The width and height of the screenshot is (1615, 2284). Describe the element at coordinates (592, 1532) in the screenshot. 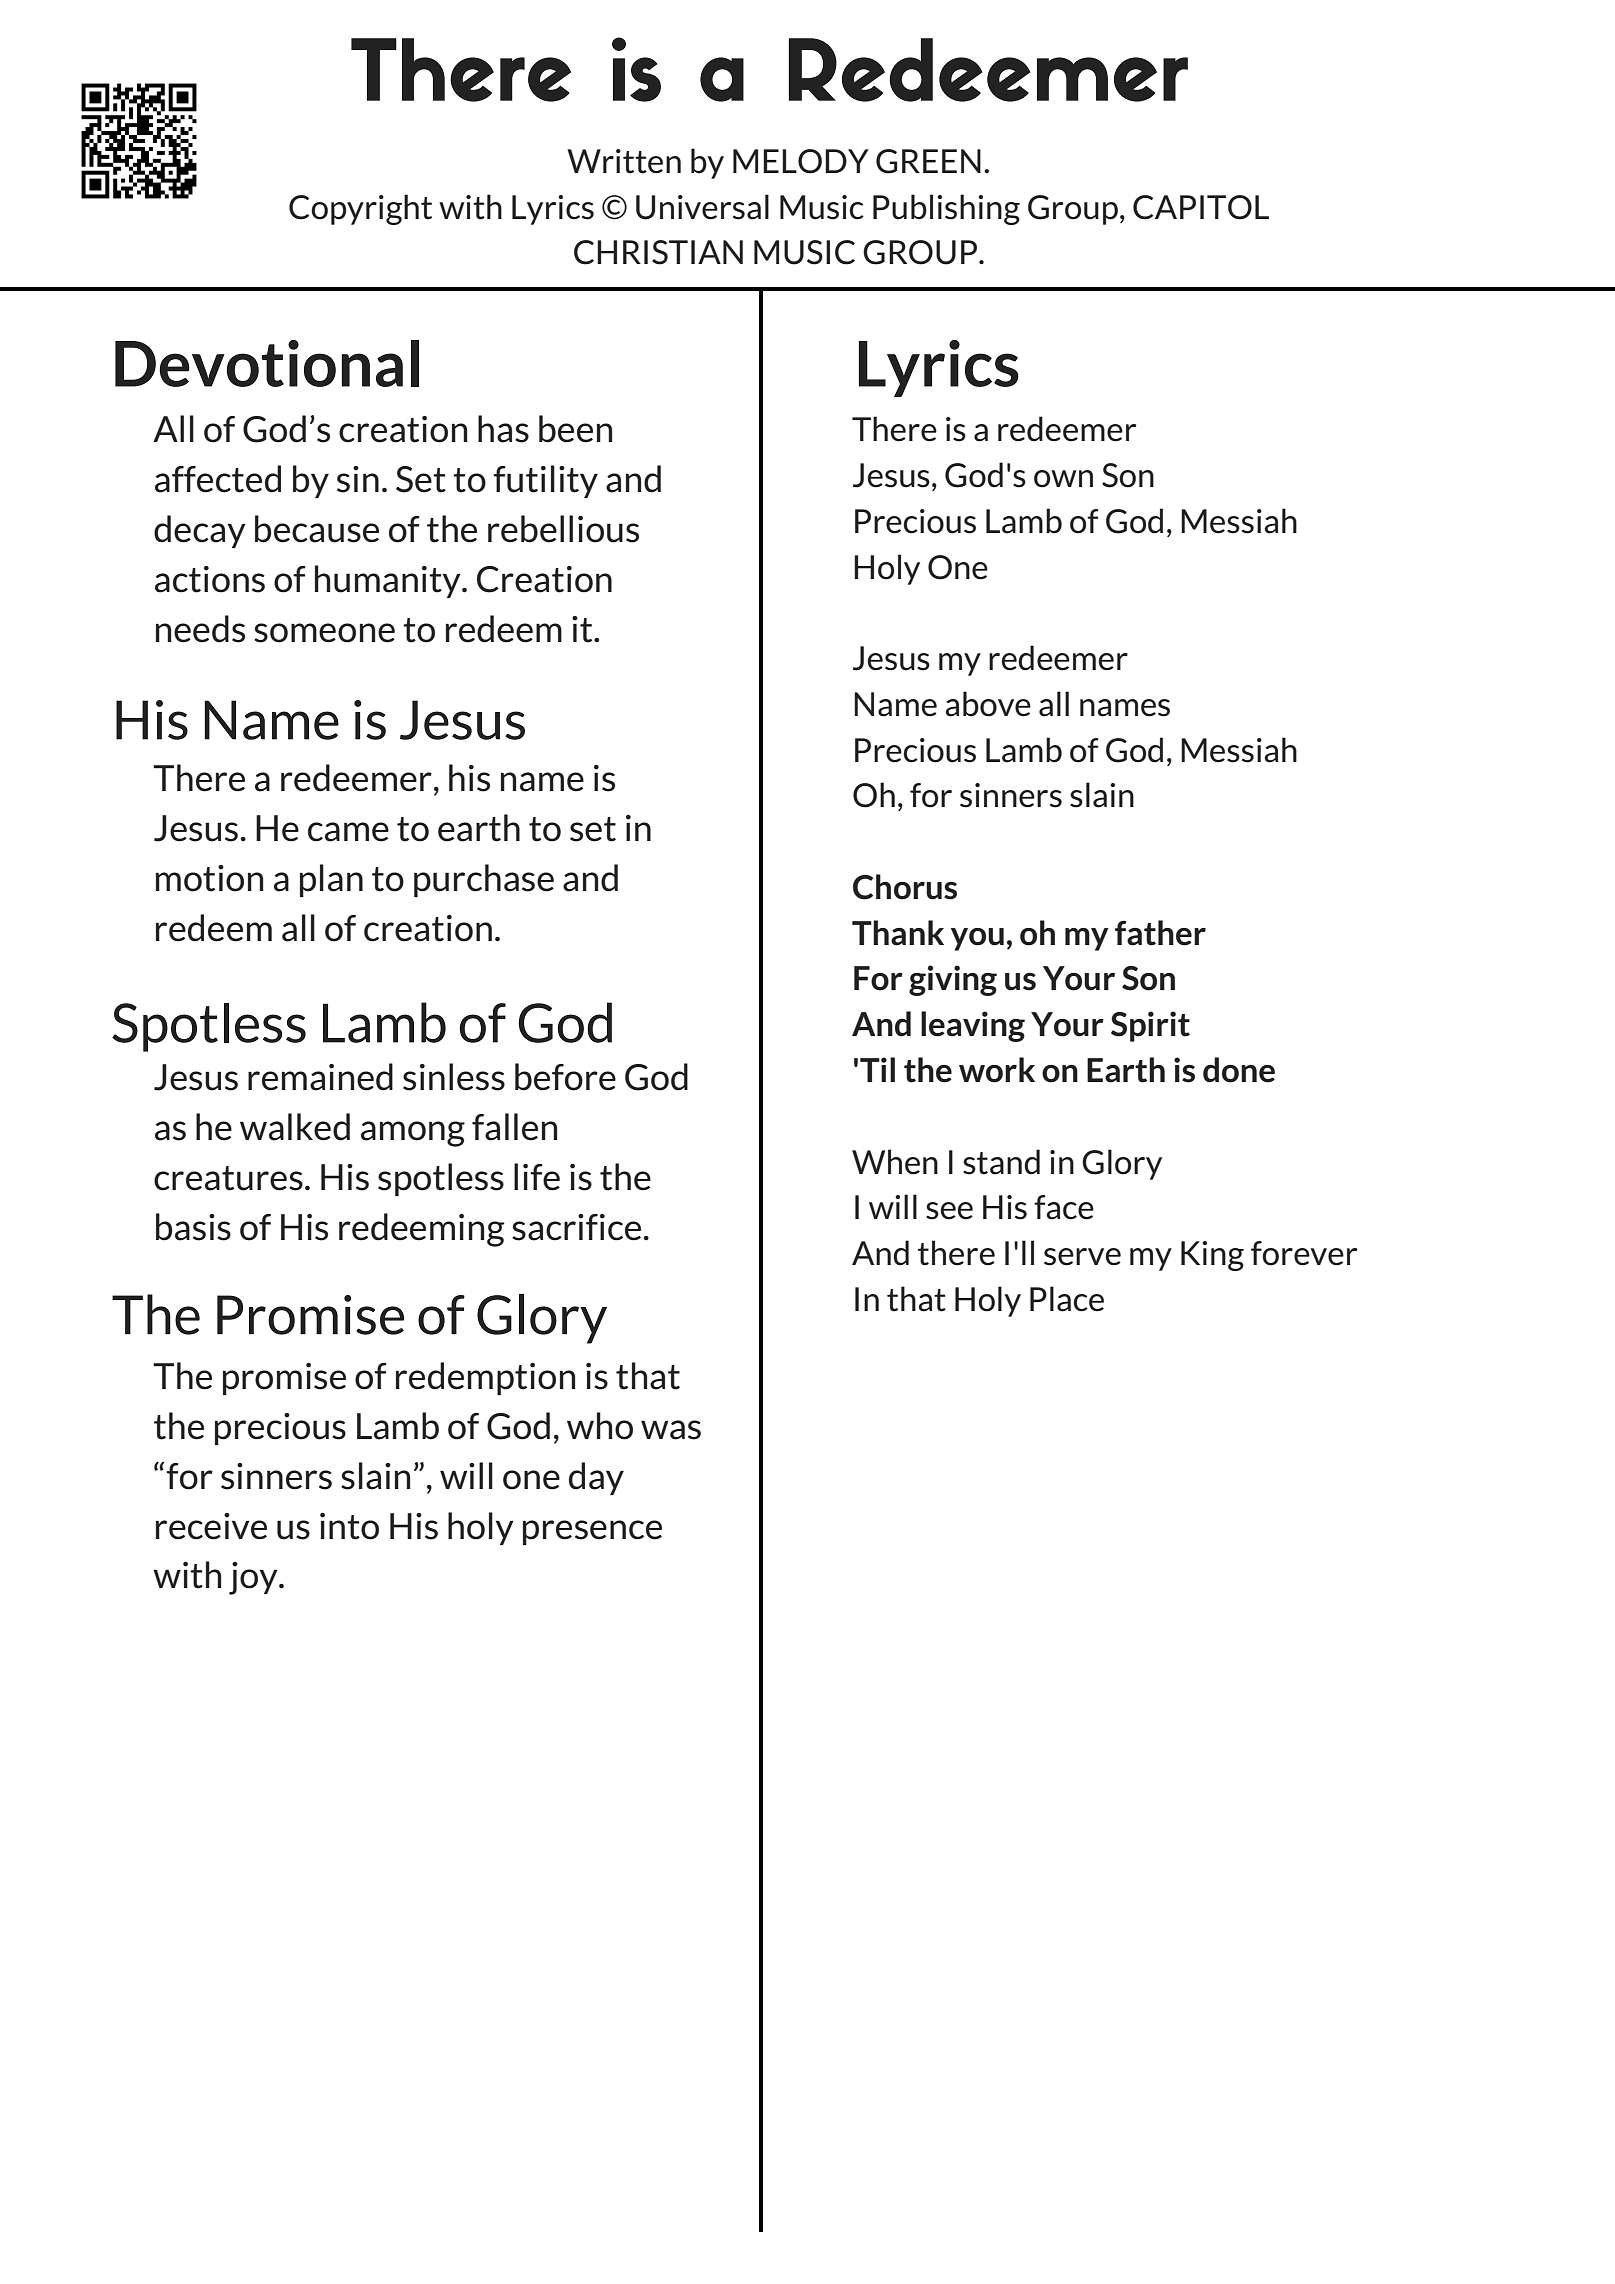

I see `presence` at that location.
